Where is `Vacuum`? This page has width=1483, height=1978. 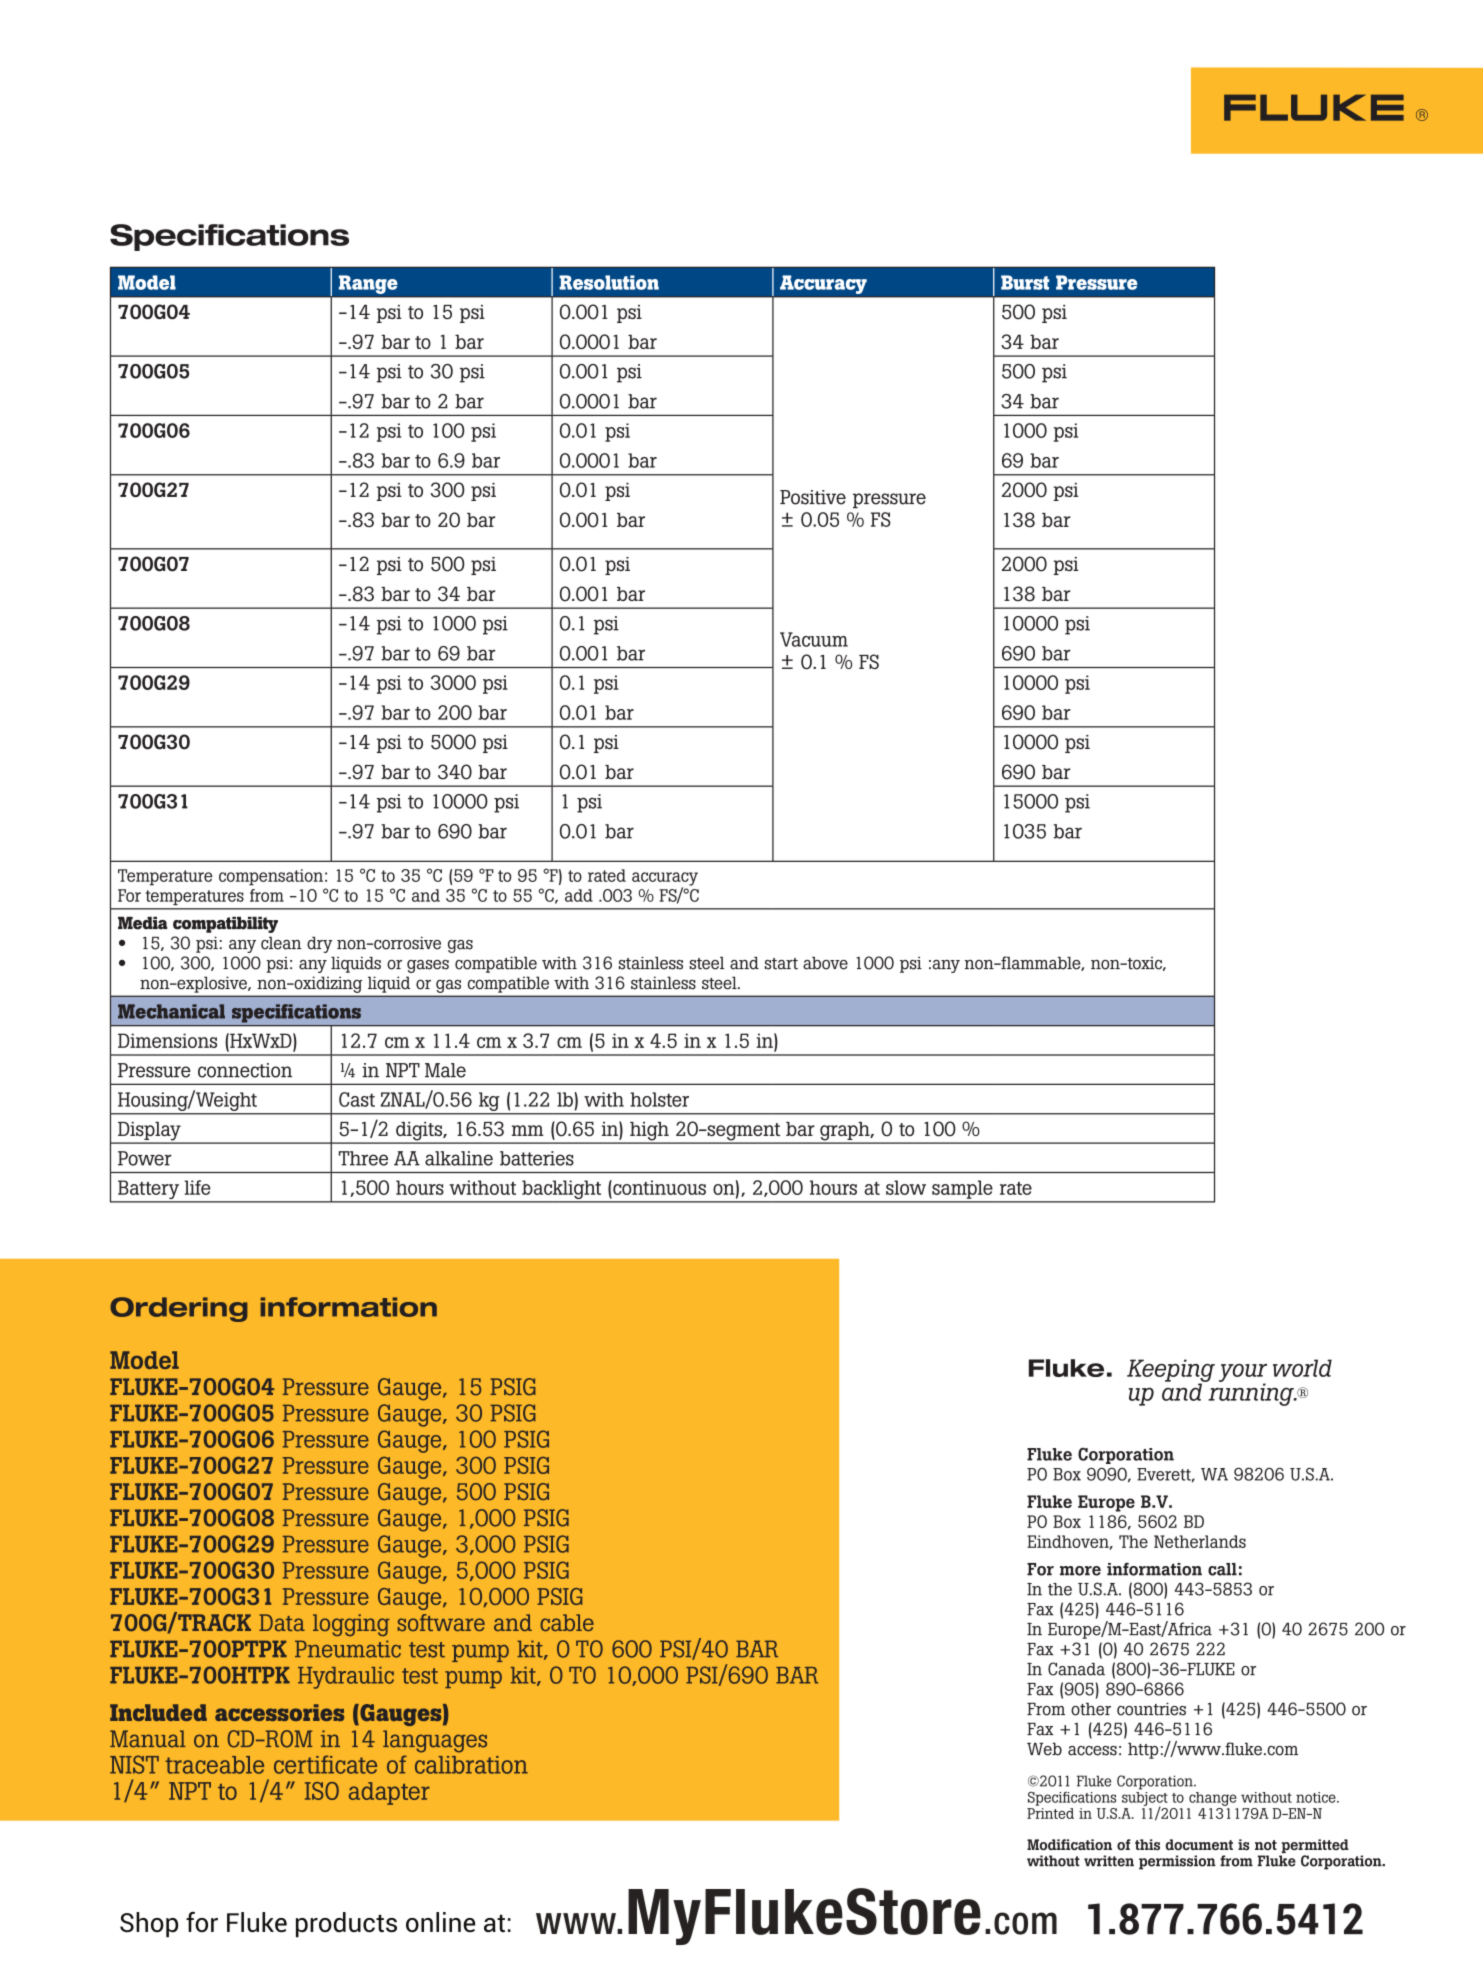 Vacuum is located at coordinates (814, 639).
